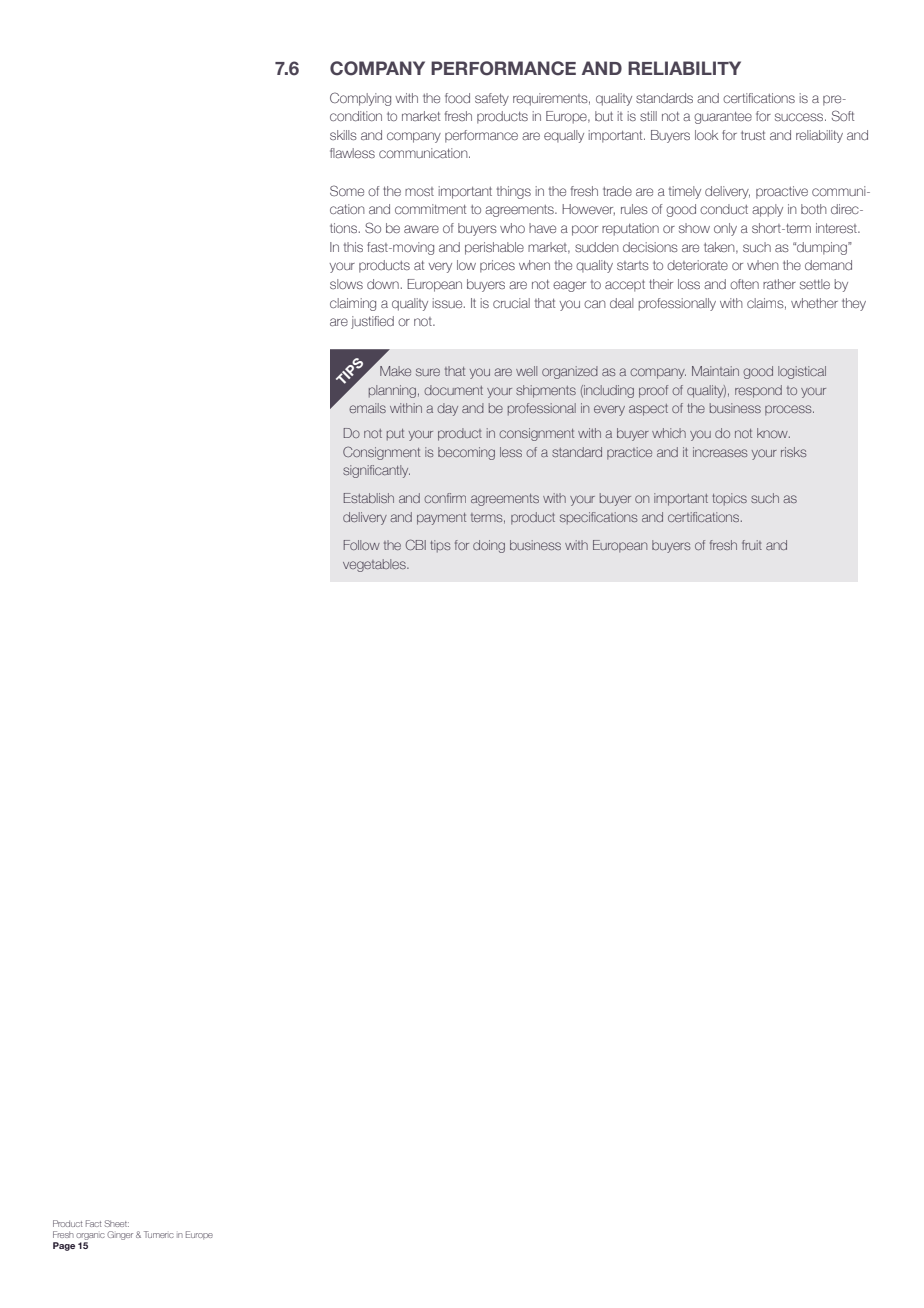 This document has width=924, height=1308. I want to click on Tumeric, so click(159, 1234).
